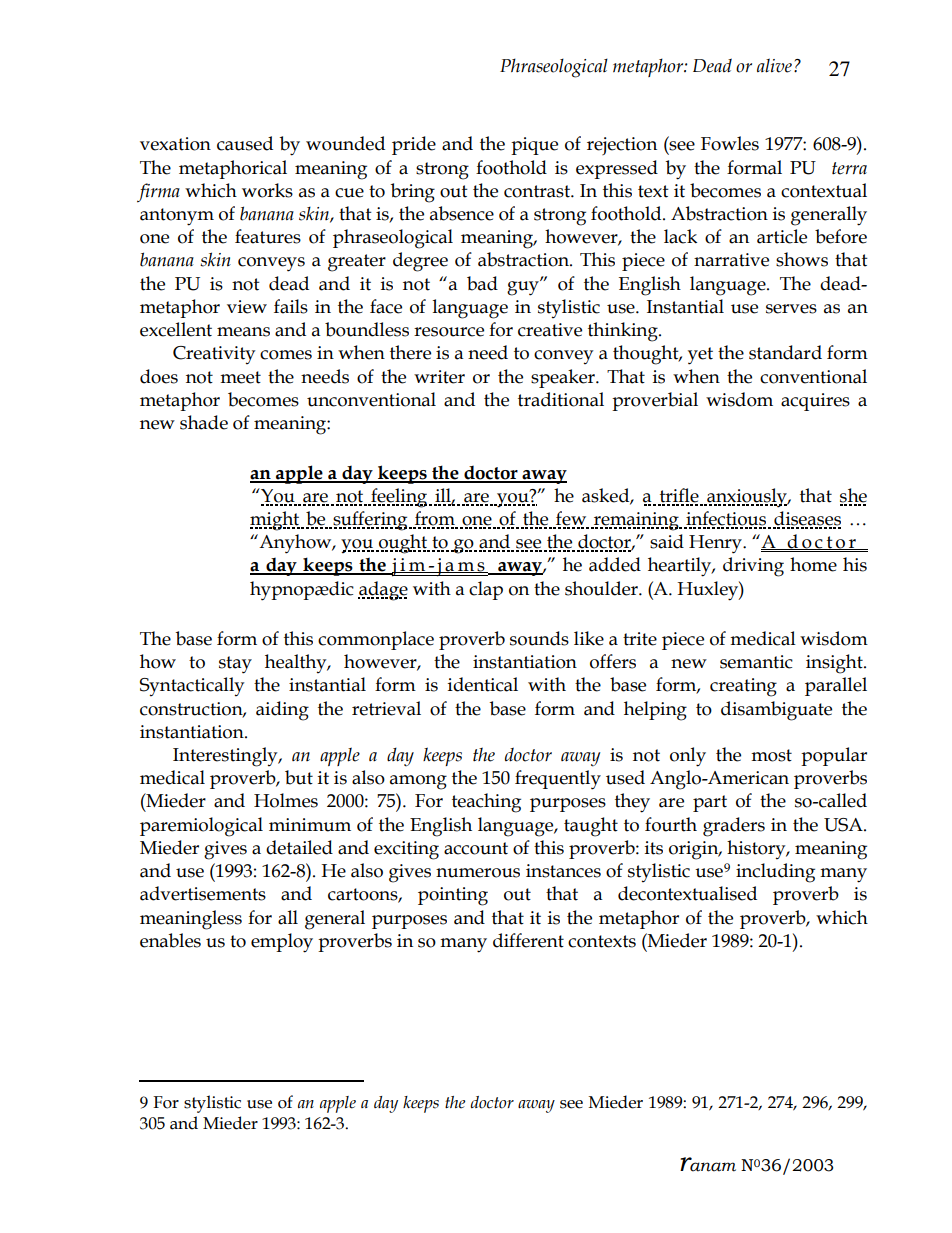 The height and width of the document is (1233, 952). Describe the element at coordinates (235, 665) in the document. I see `stay` at that location.
